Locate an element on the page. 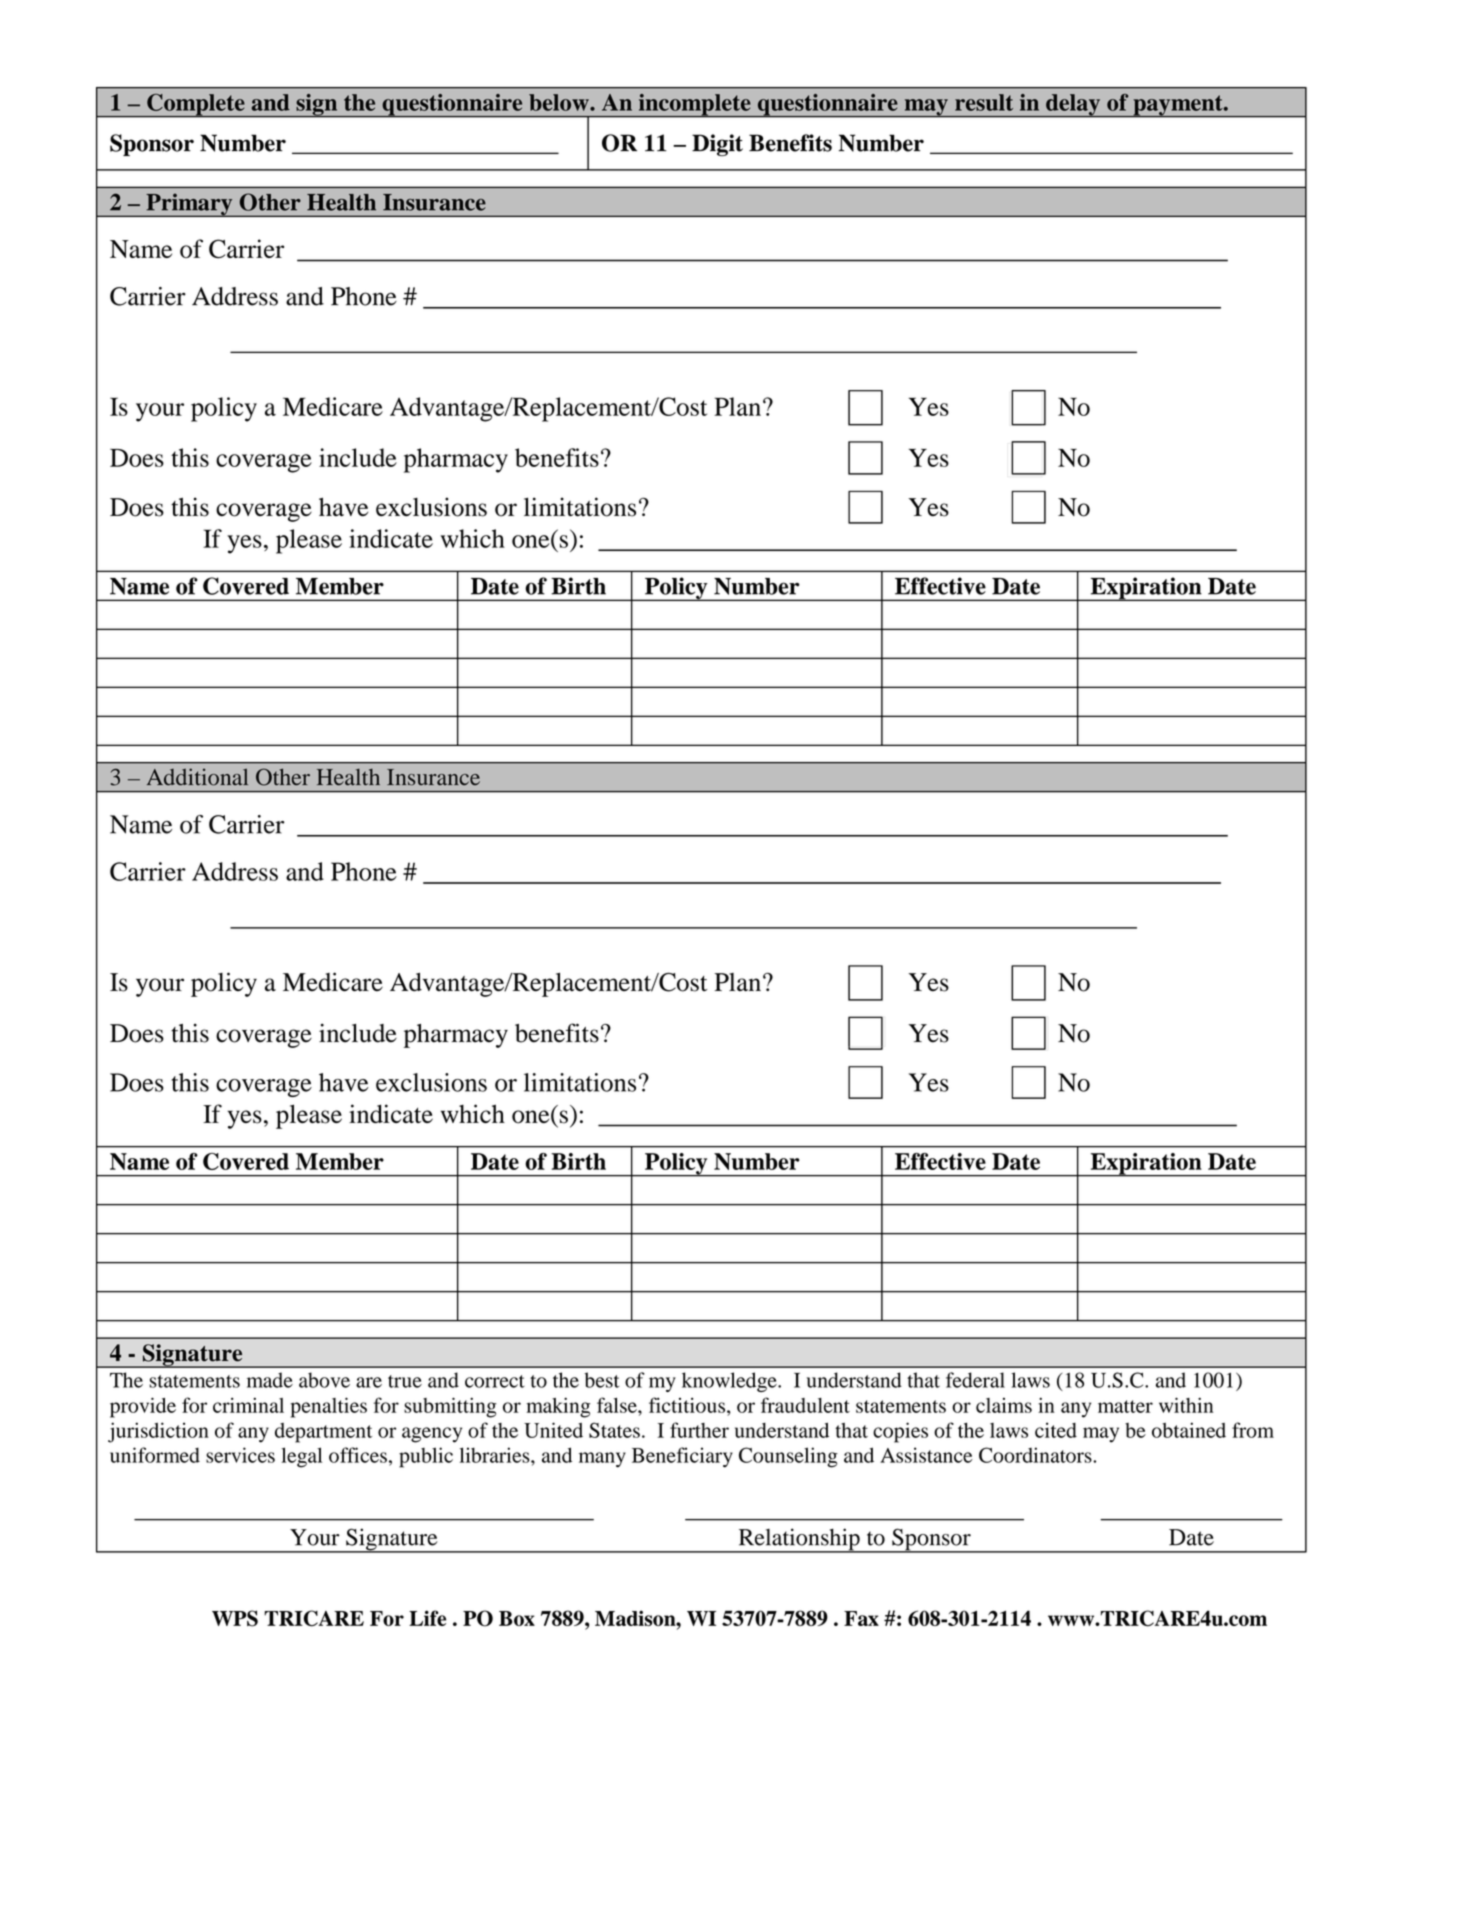 This page has width=1479, height=1914. Coordinators is located at coordinates (1036, 1455).
